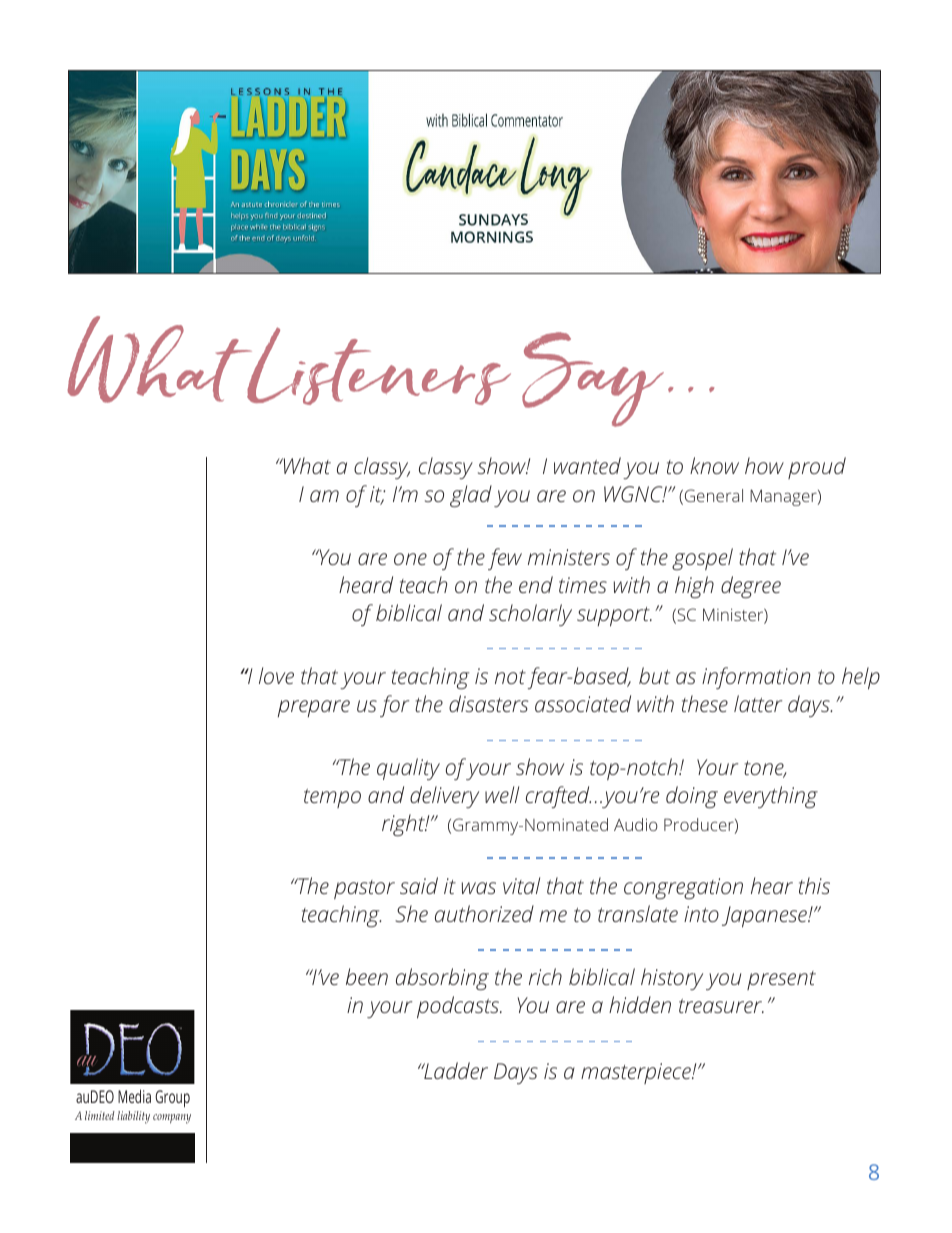 The image size is (952, 1233). What do you see at coordinates (756, 678) in the screenshot?
I see `information` at bounding box center [756, 678].
